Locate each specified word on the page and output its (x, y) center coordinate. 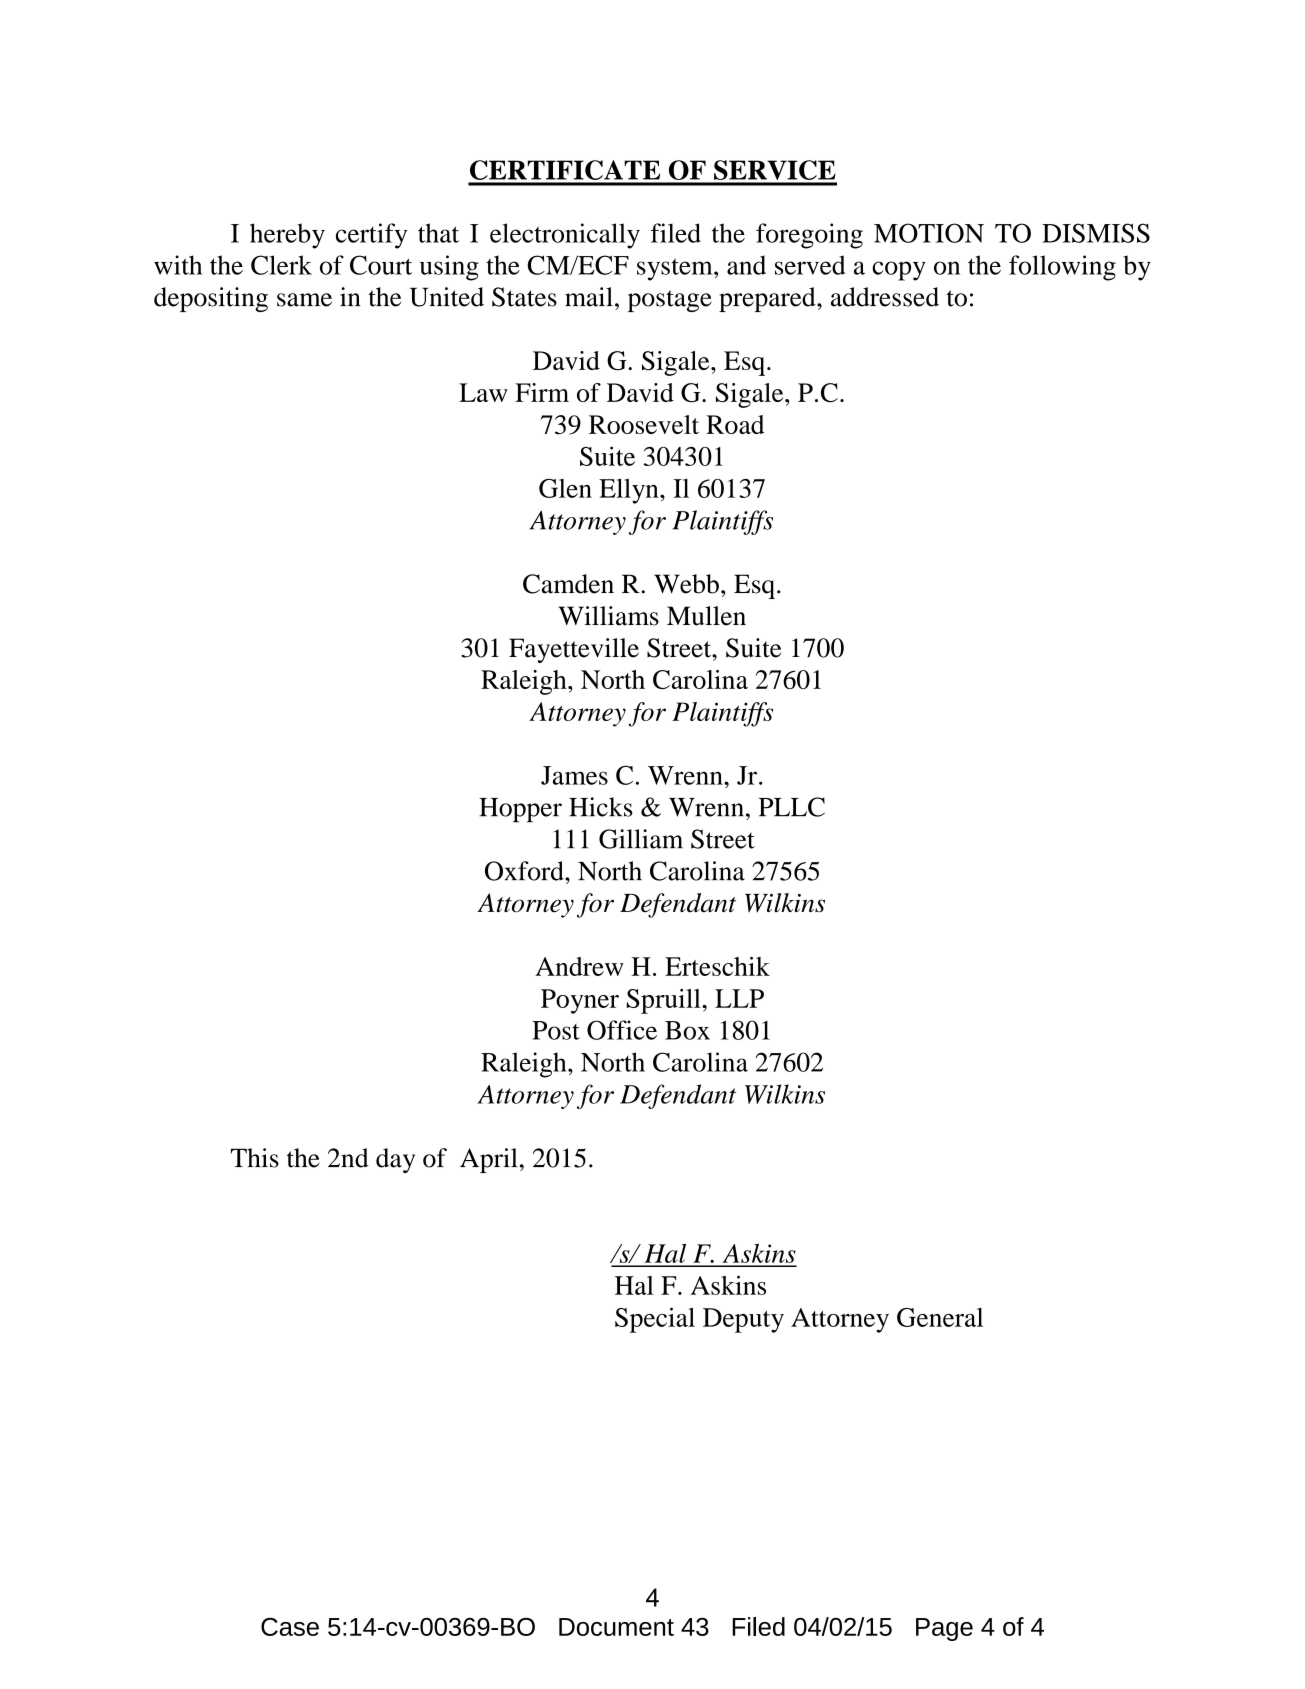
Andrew (579, 966)
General (940, 1317)
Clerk (281, 265)
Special (655, 1320)
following (1062, 268)
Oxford (525, 871)
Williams (608, 616)
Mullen (706, 616)
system (676, 269)
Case (290, 1627)
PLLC (792, 807)
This (255, 1158)
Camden (568, 584)
